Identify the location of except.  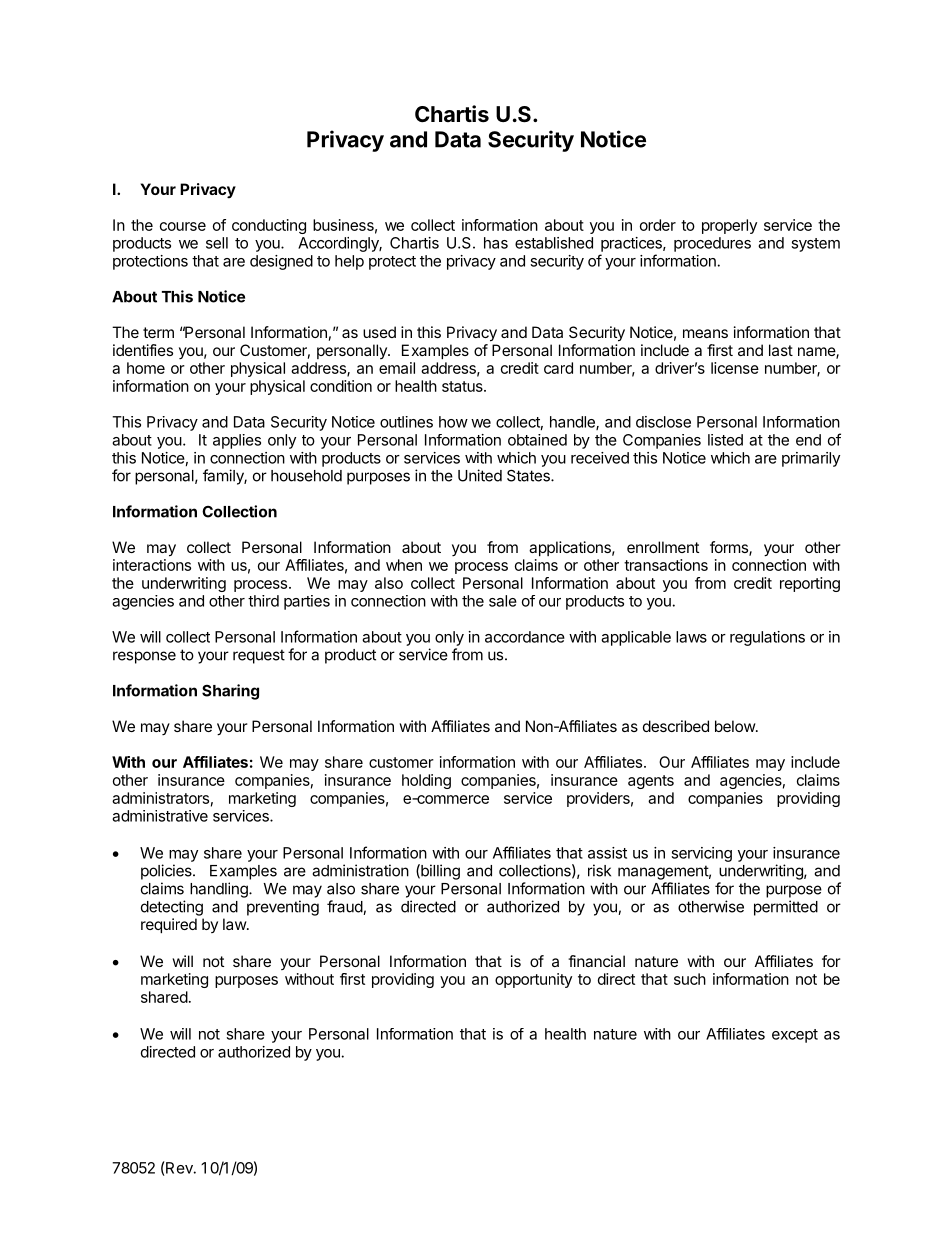
(795, 1036).
